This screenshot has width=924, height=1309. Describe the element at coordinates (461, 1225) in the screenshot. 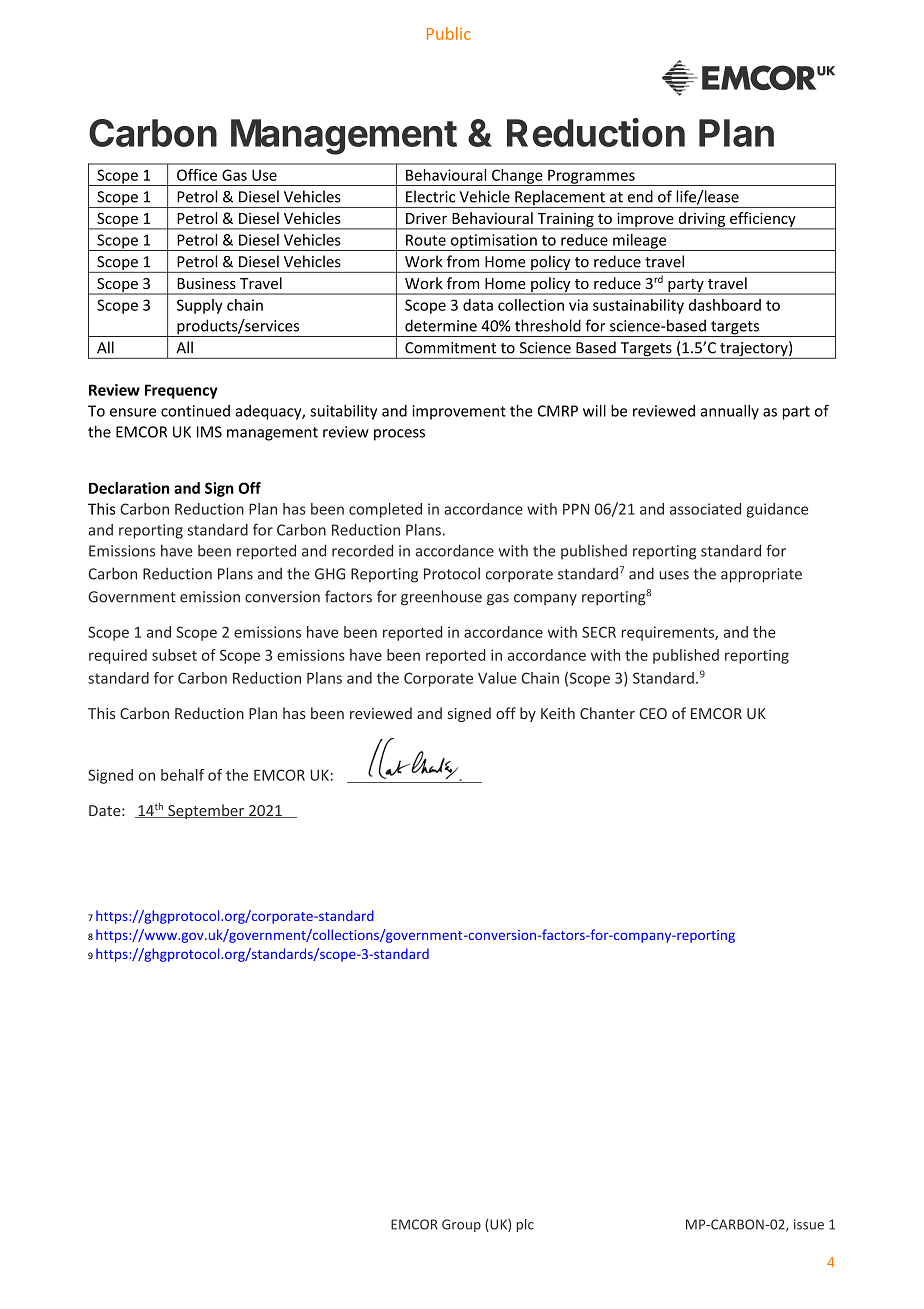

I see `Group` at that location.
